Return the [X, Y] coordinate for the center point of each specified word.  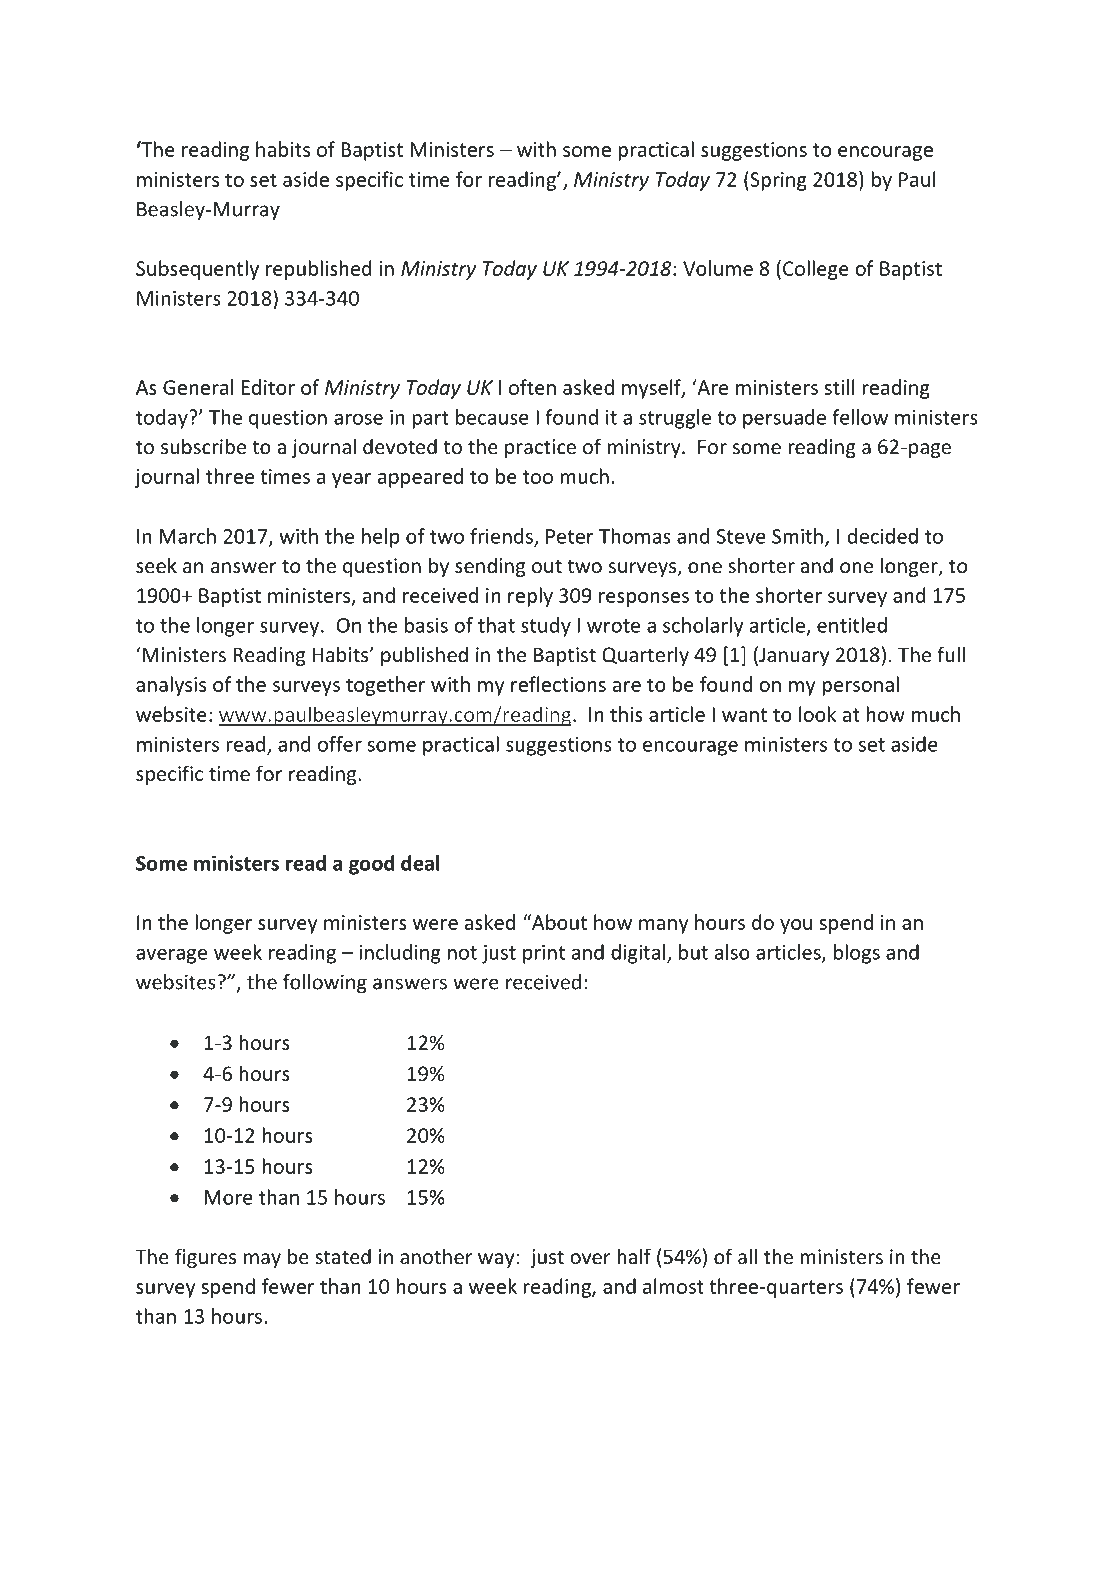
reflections [558, 684]
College [816, 270]
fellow [860, 417]
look [817, 714]
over [590, 1258]
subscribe [203, 446]
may [262, 1260]
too [538, 477]
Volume [718, 268]
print [544, 954]
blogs [857, 954]
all [747, 1256]
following [325, 984]
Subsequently [197, 270]
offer [340, 744]
